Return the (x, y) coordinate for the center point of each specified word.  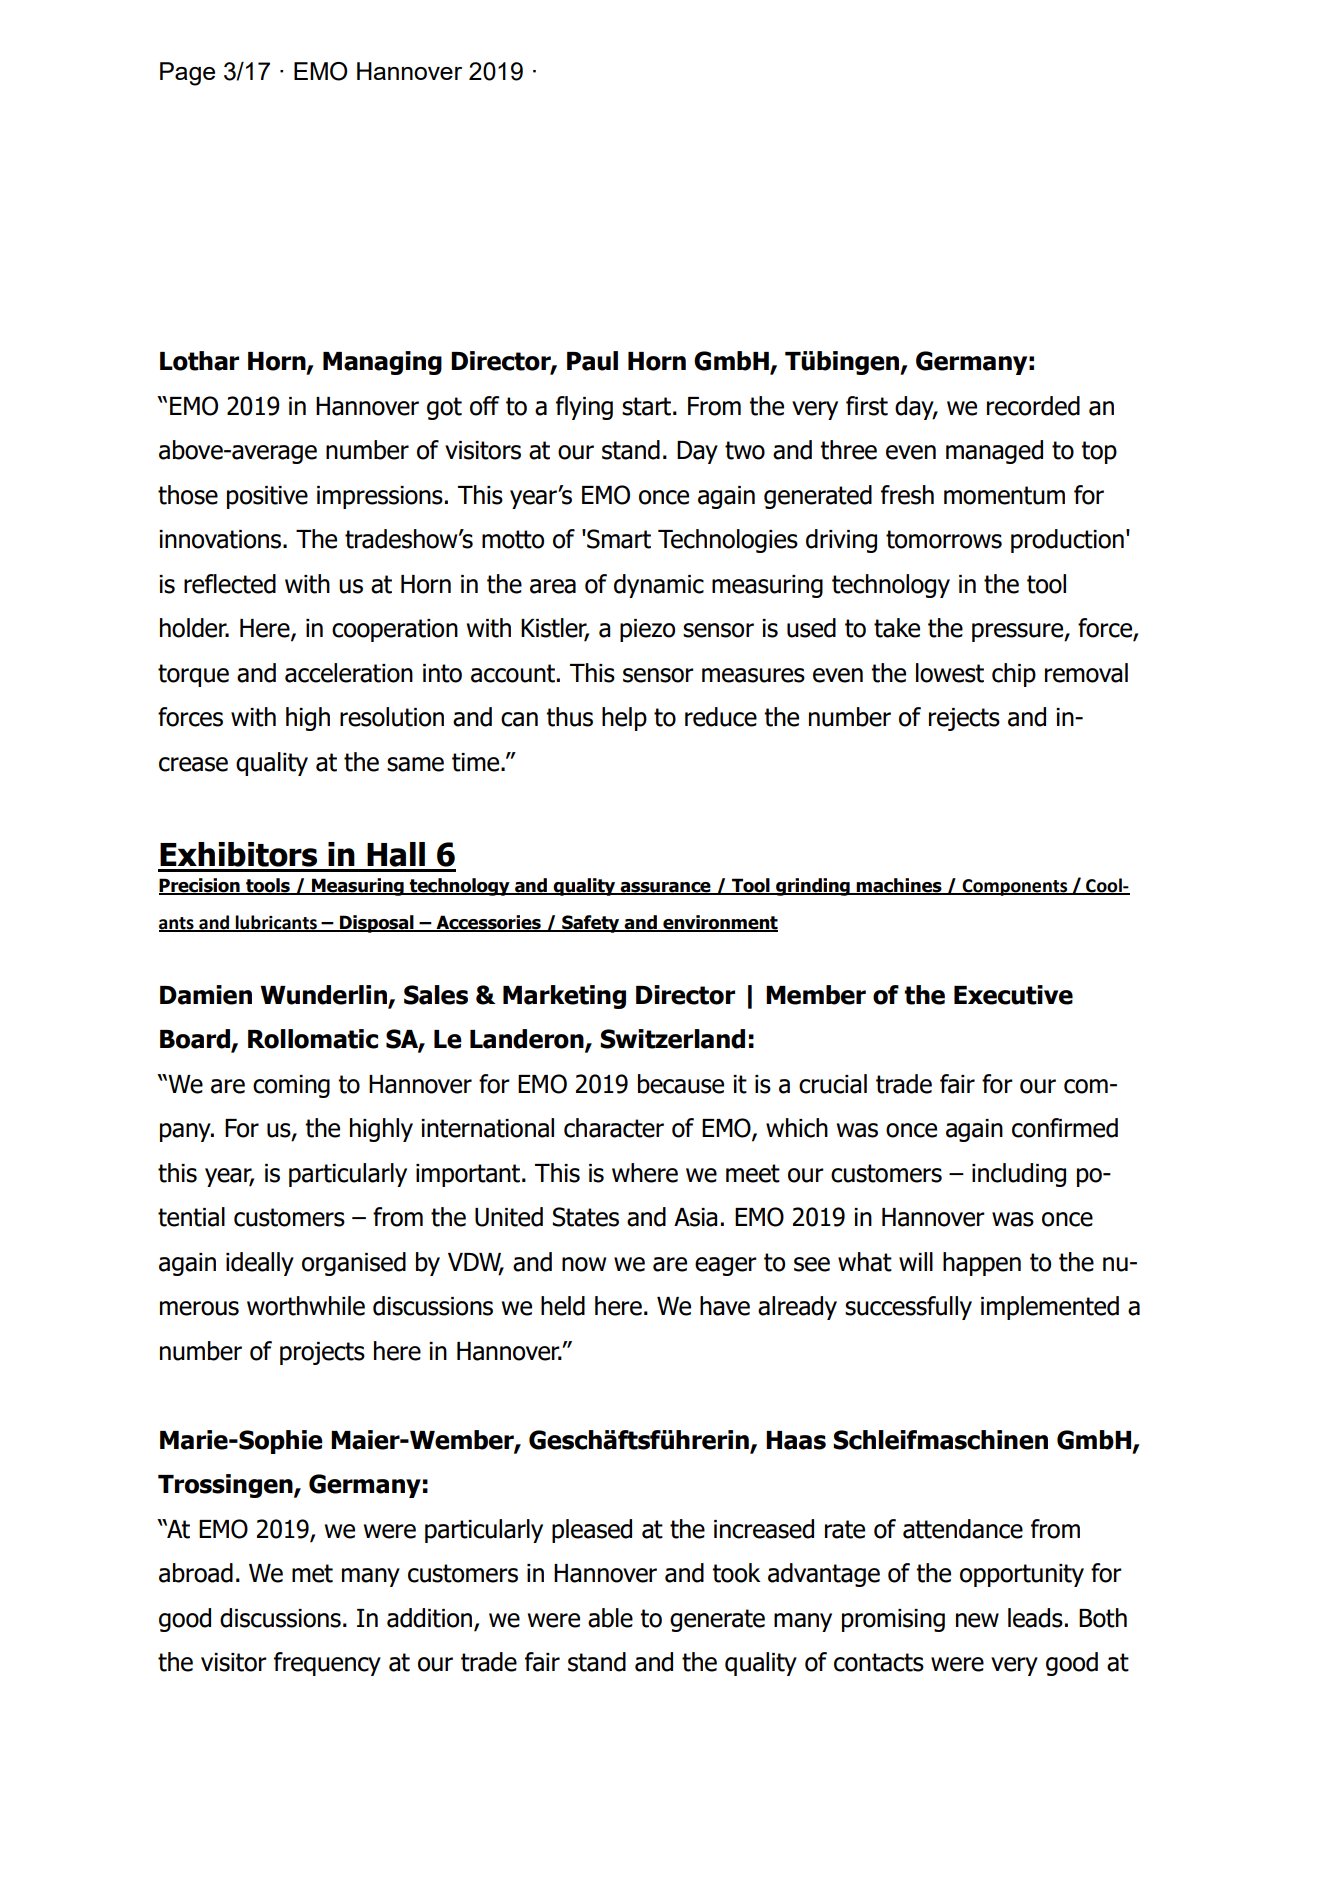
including (1019, 1175)
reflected (230, 584)
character (614, 1128)
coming (291, 1086)
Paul (592, 361)
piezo (647, 630)
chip (1014, 675)
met (312, 1573)
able (610, 1618)
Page (187, 74)
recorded (1033, 406)
